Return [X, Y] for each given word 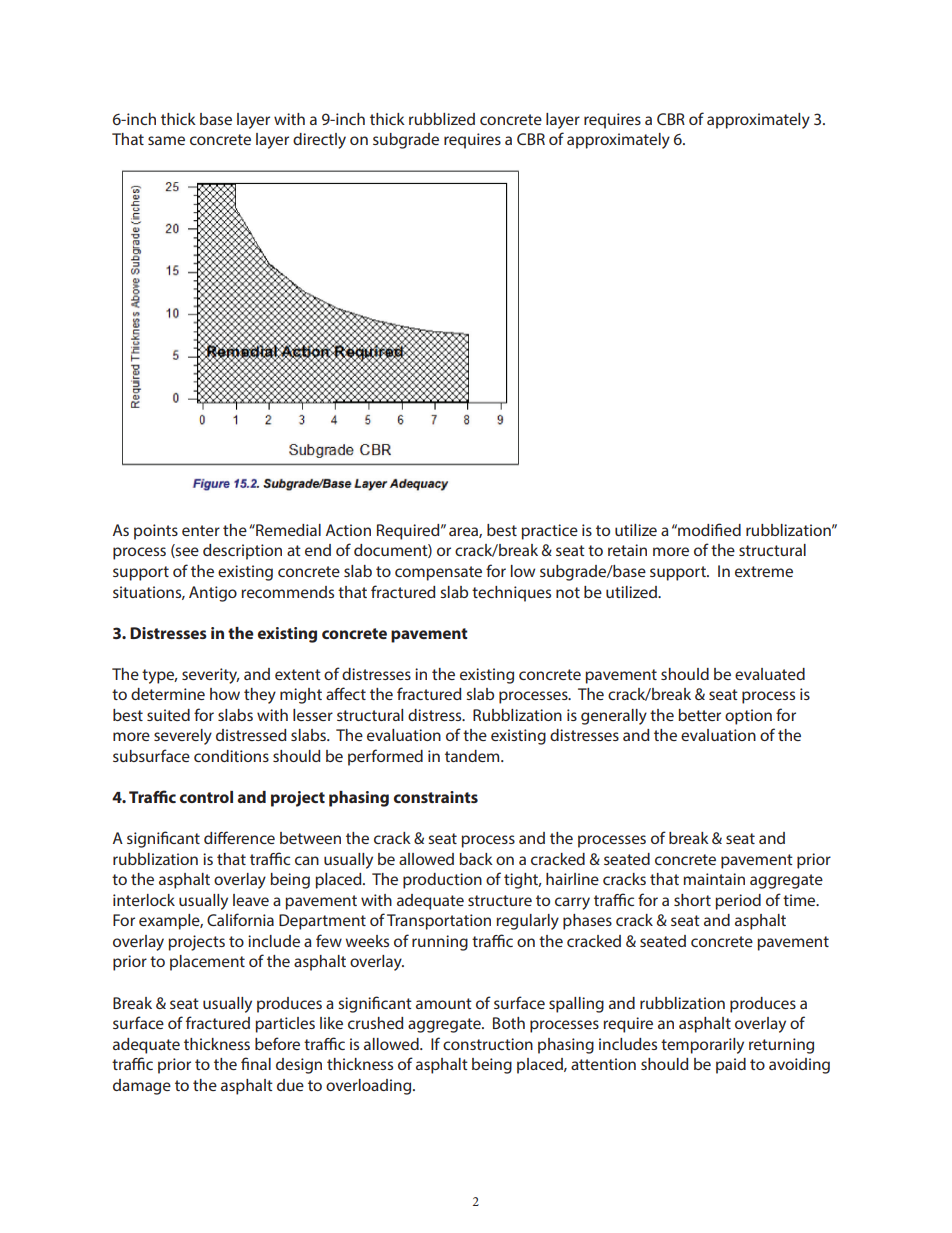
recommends [287, 592]
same [166, 140]
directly [319, 141]
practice [549, 532]
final [256, 1063]
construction [488, 1044]
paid [731, 1066]
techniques [511, 594]
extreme [764, 571]
